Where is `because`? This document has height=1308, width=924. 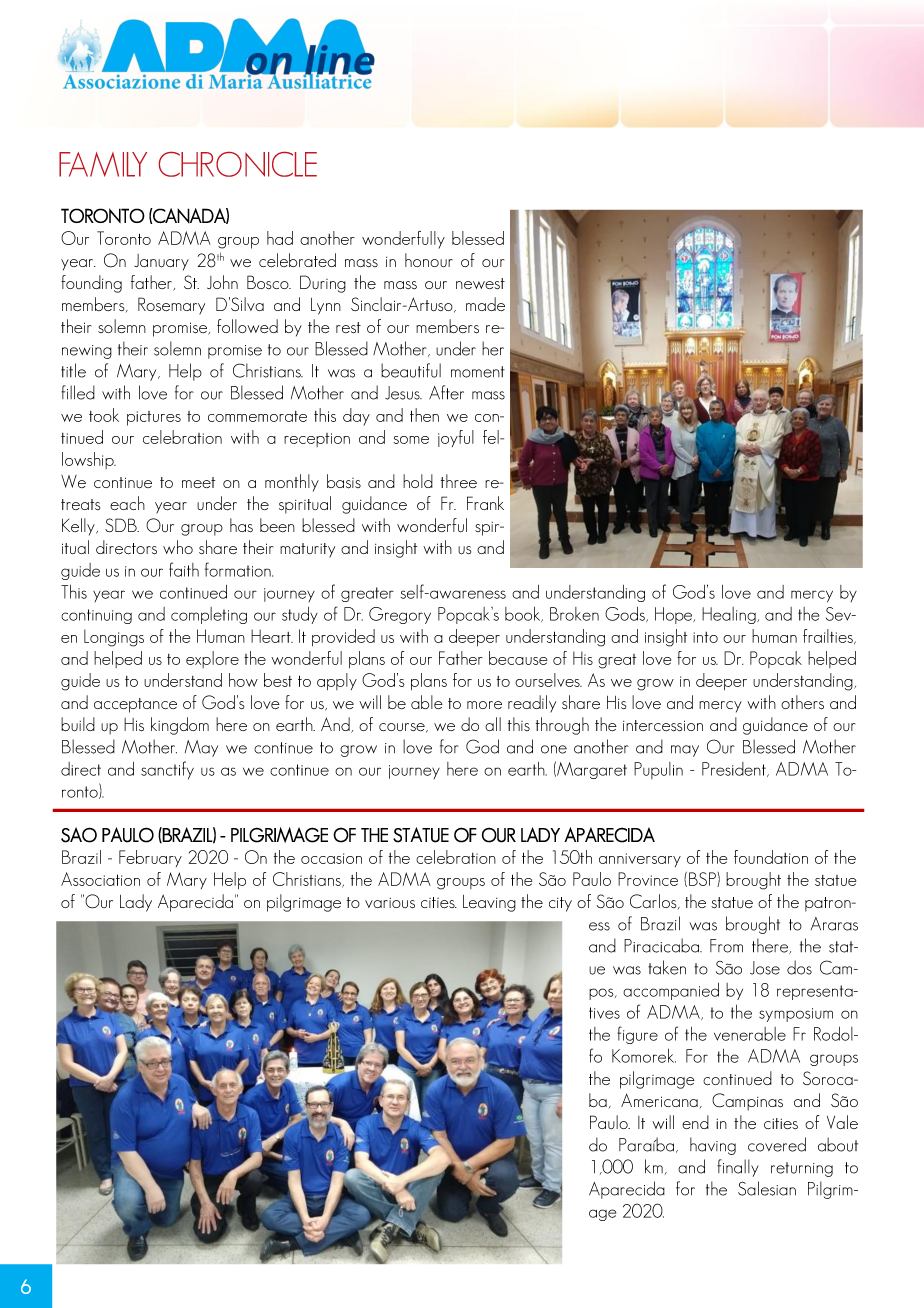 because is located at coordinates (518, 658).
